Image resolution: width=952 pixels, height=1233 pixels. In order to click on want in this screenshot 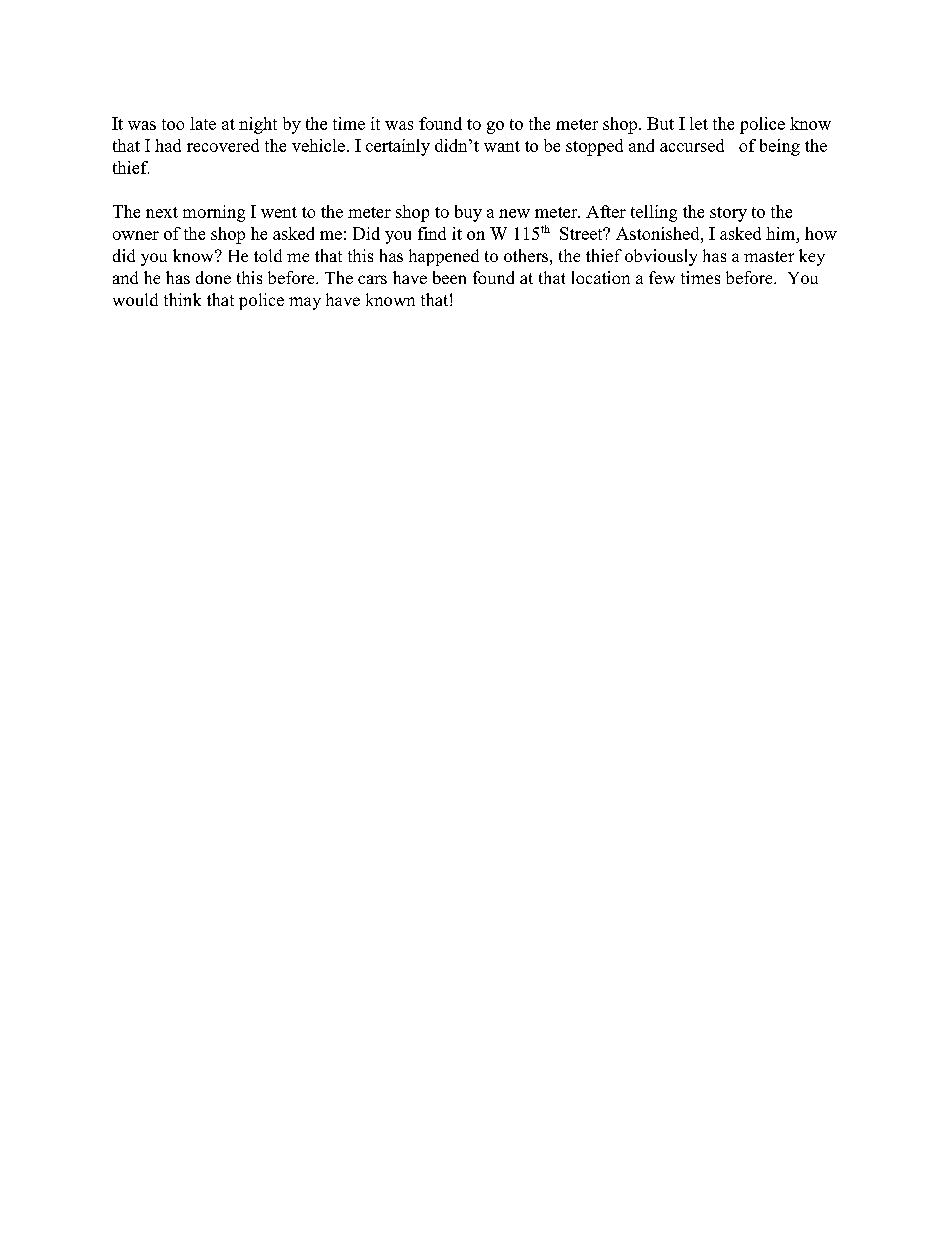, I will do `click(502, 146)`.
